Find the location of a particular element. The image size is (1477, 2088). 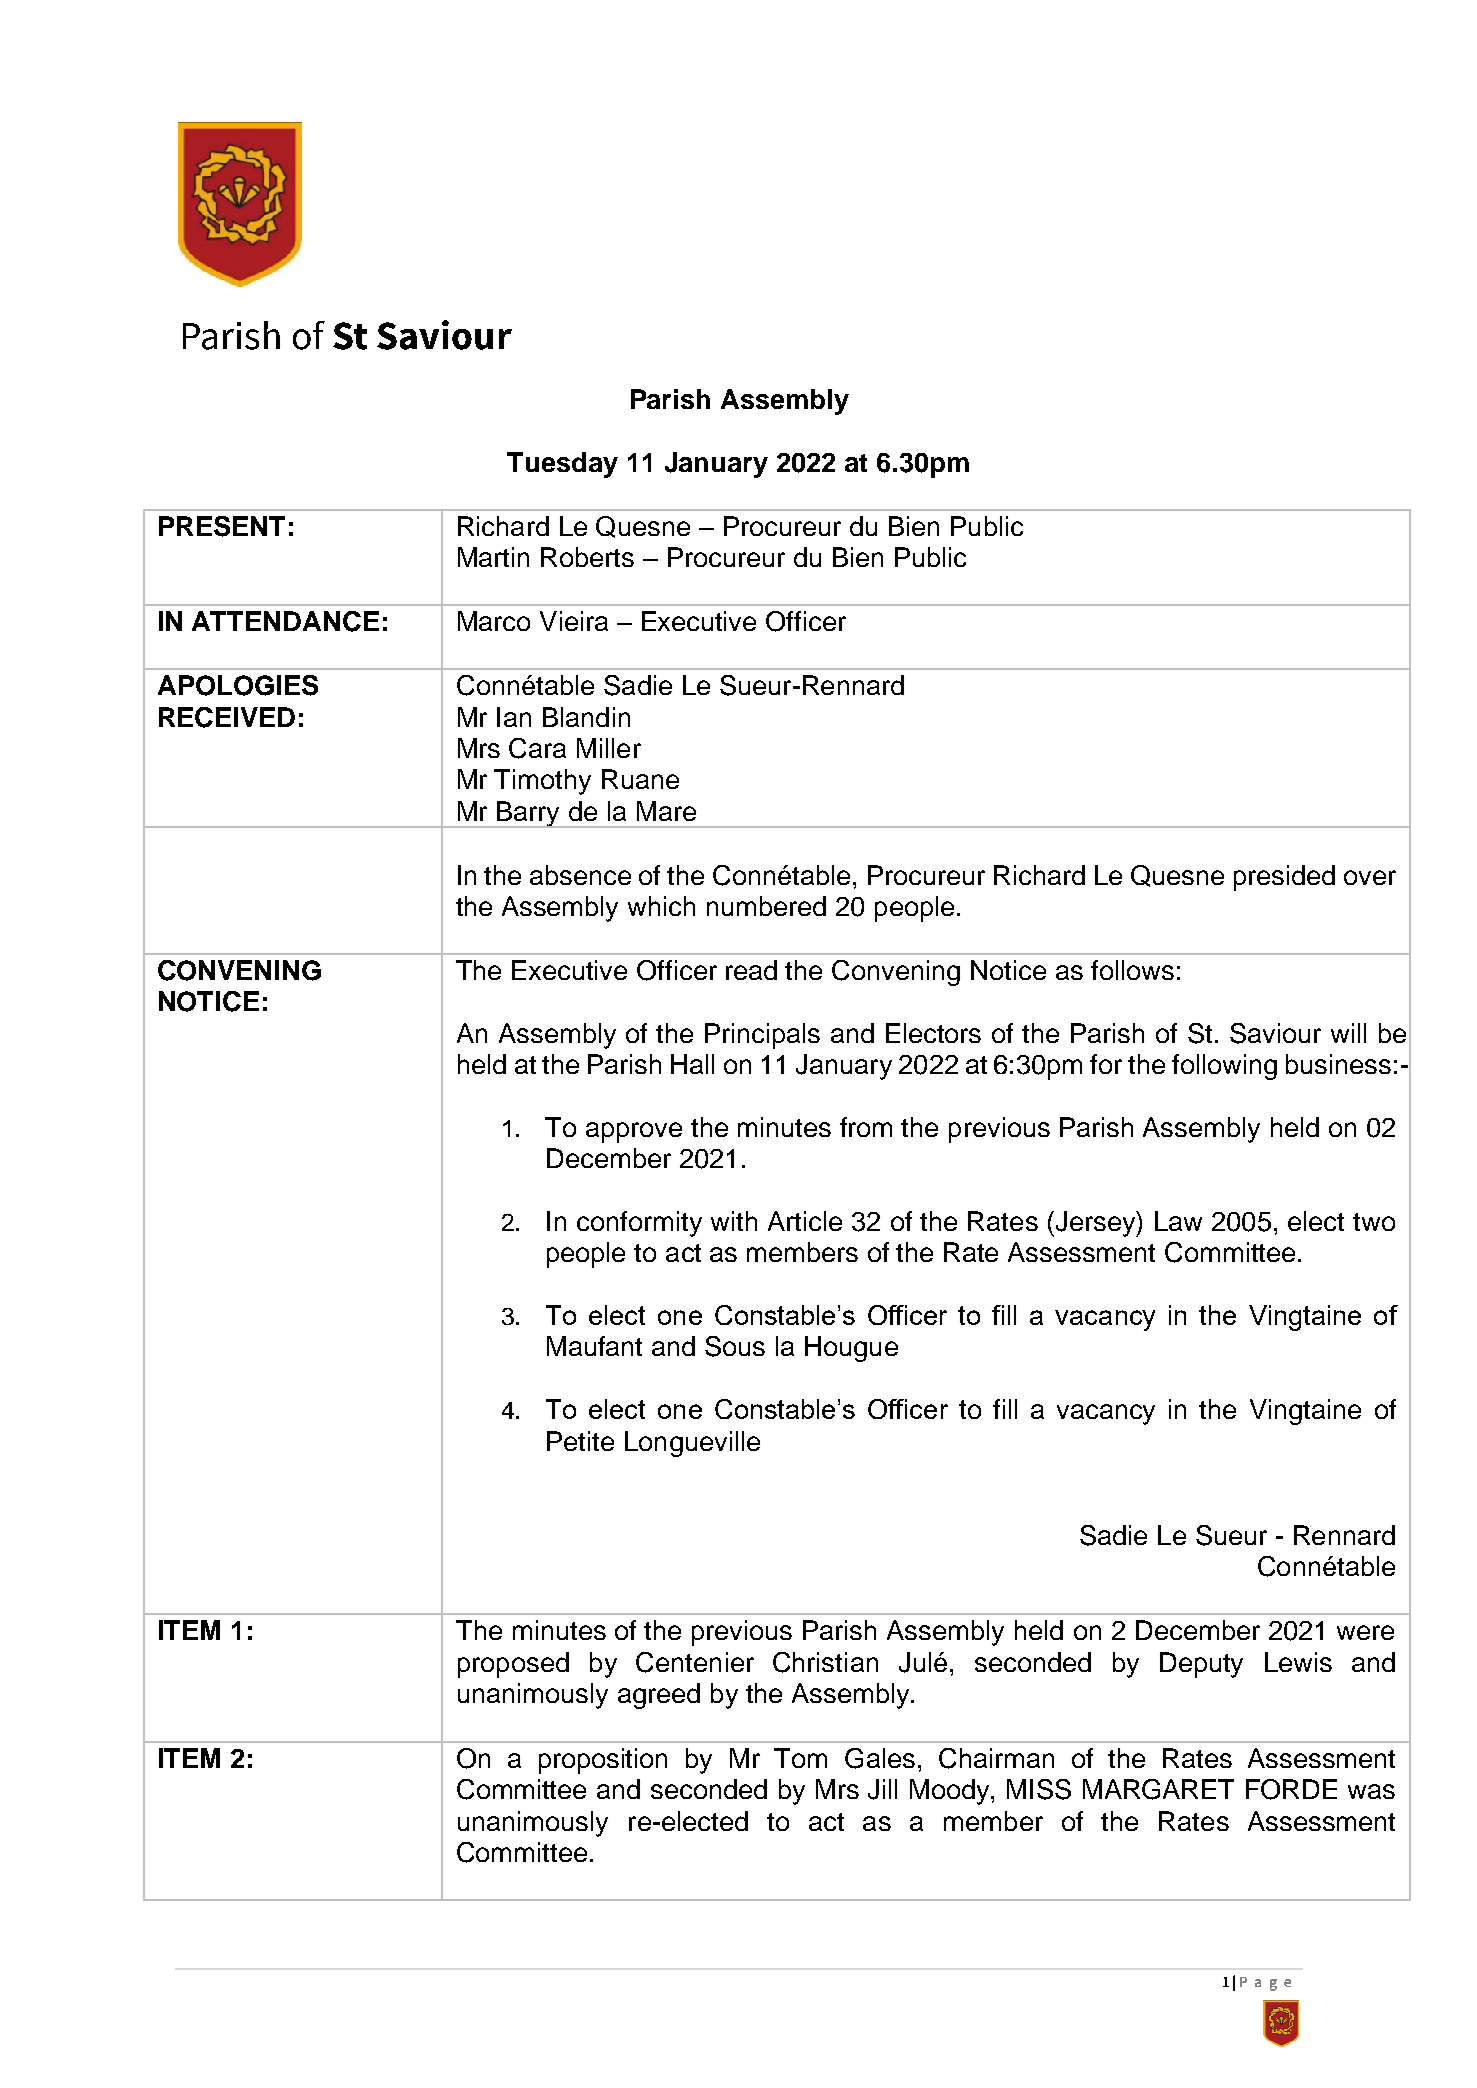

Petite is located at coordinates (580, 1441).
